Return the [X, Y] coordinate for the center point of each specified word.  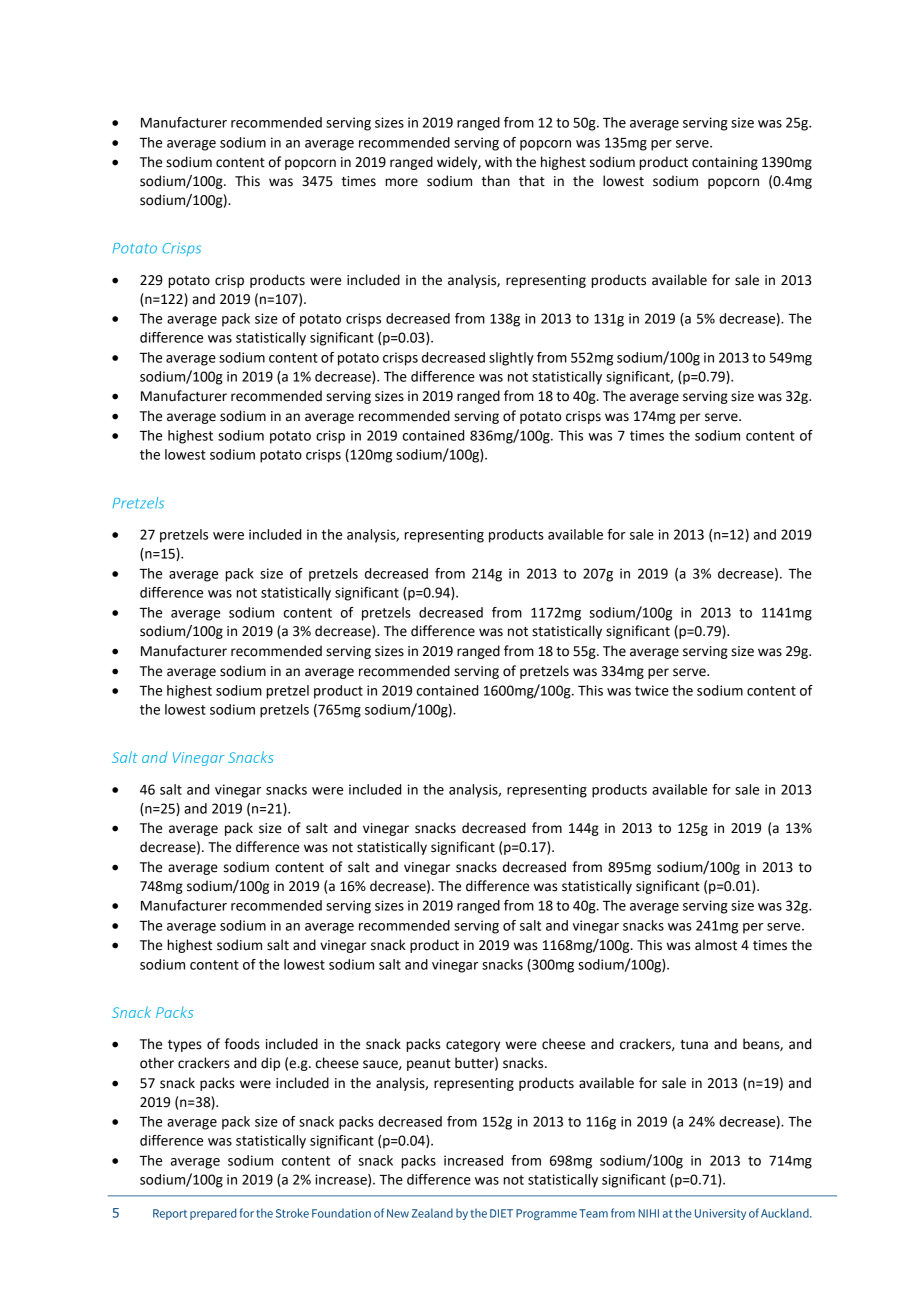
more [401, 182]
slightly [511, 359]
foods [242, 1044]
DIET [501, 1213]
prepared [213, 1214]
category [473, 1046]
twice [652, 690]
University [720, 1214]
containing [725, 163]
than [496, 181]
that [532, 181]
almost [716, 945]
